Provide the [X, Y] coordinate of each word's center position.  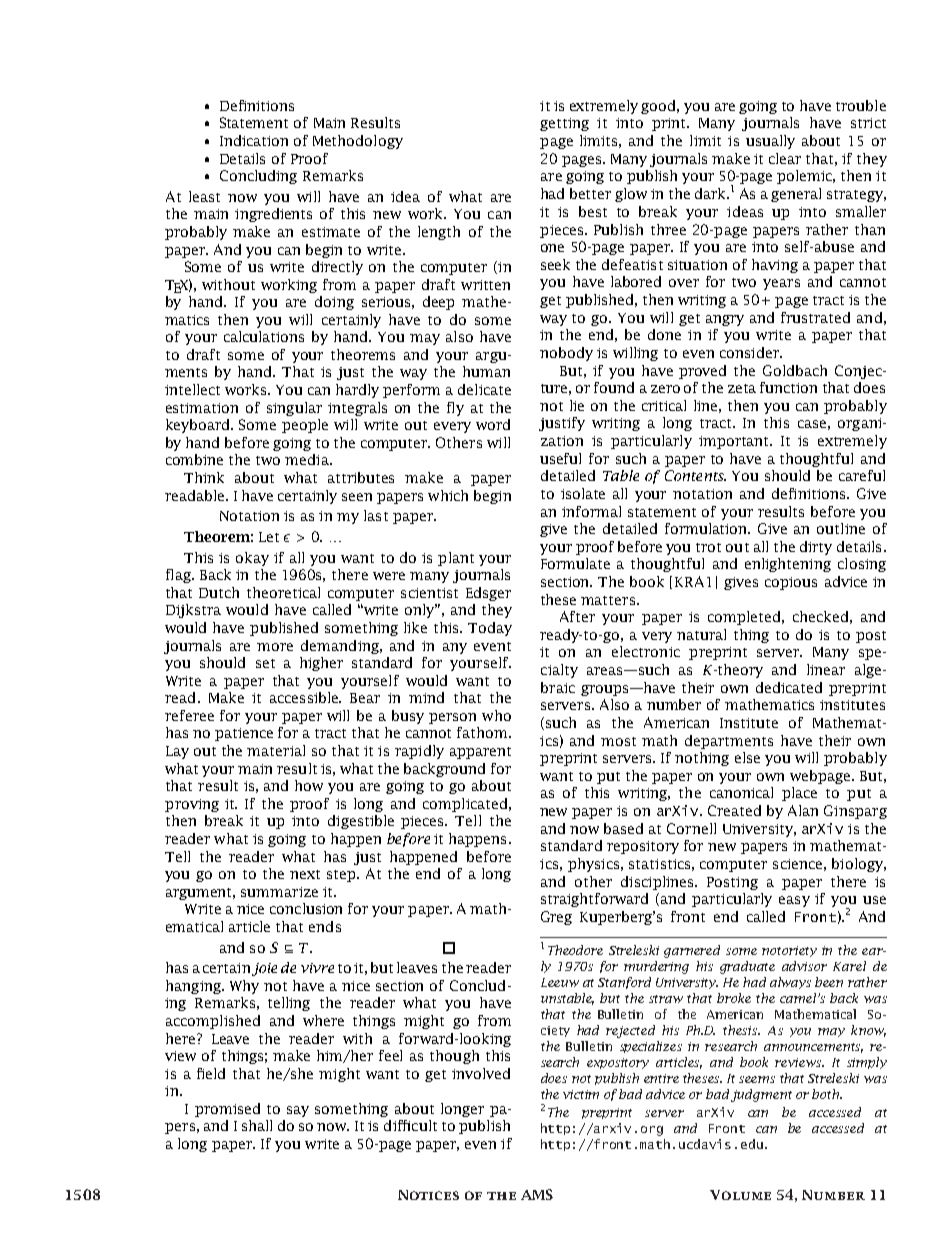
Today [490, 629]
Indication [254, 140]
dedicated [789, 687]
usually [770, 142]
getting [564, 124]
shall [257, 1125]
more [275, 647]
